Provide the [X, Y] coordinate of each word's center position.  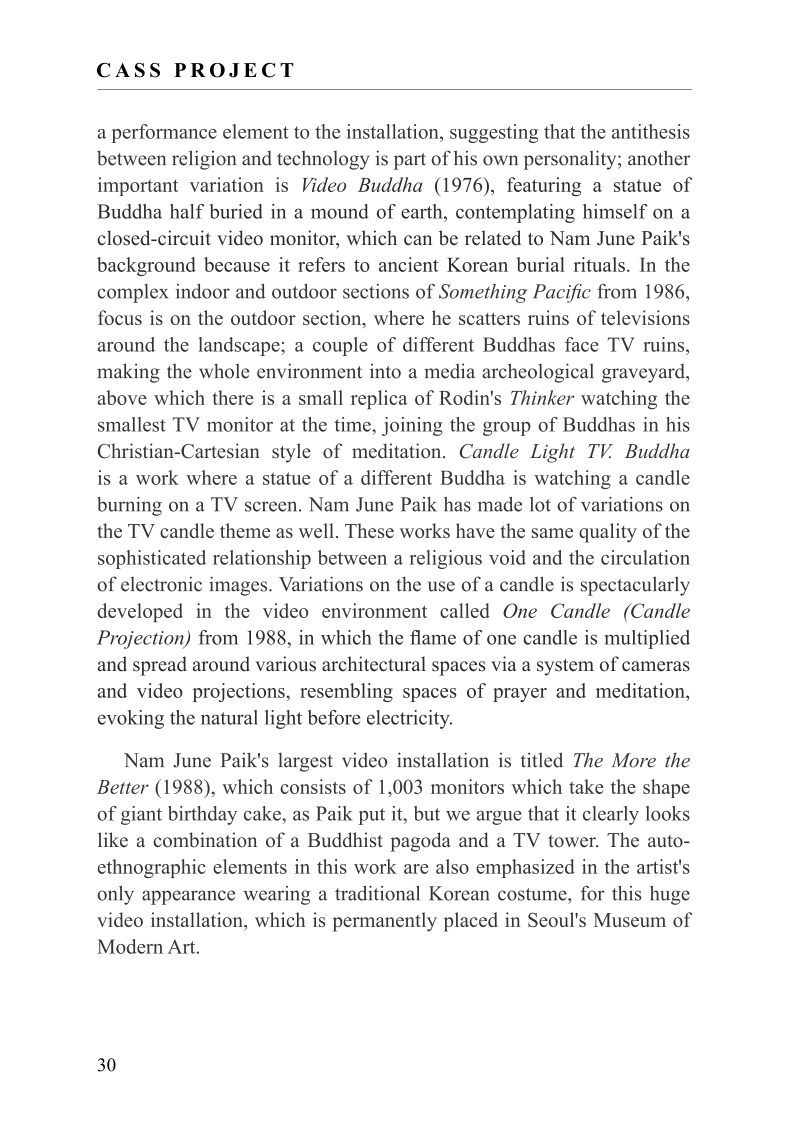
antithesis [651, 131]
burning [129, 506]
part [410, 161]
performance [164, 133]
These [369, 530]
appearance [188, 897]
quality [608, 533]
